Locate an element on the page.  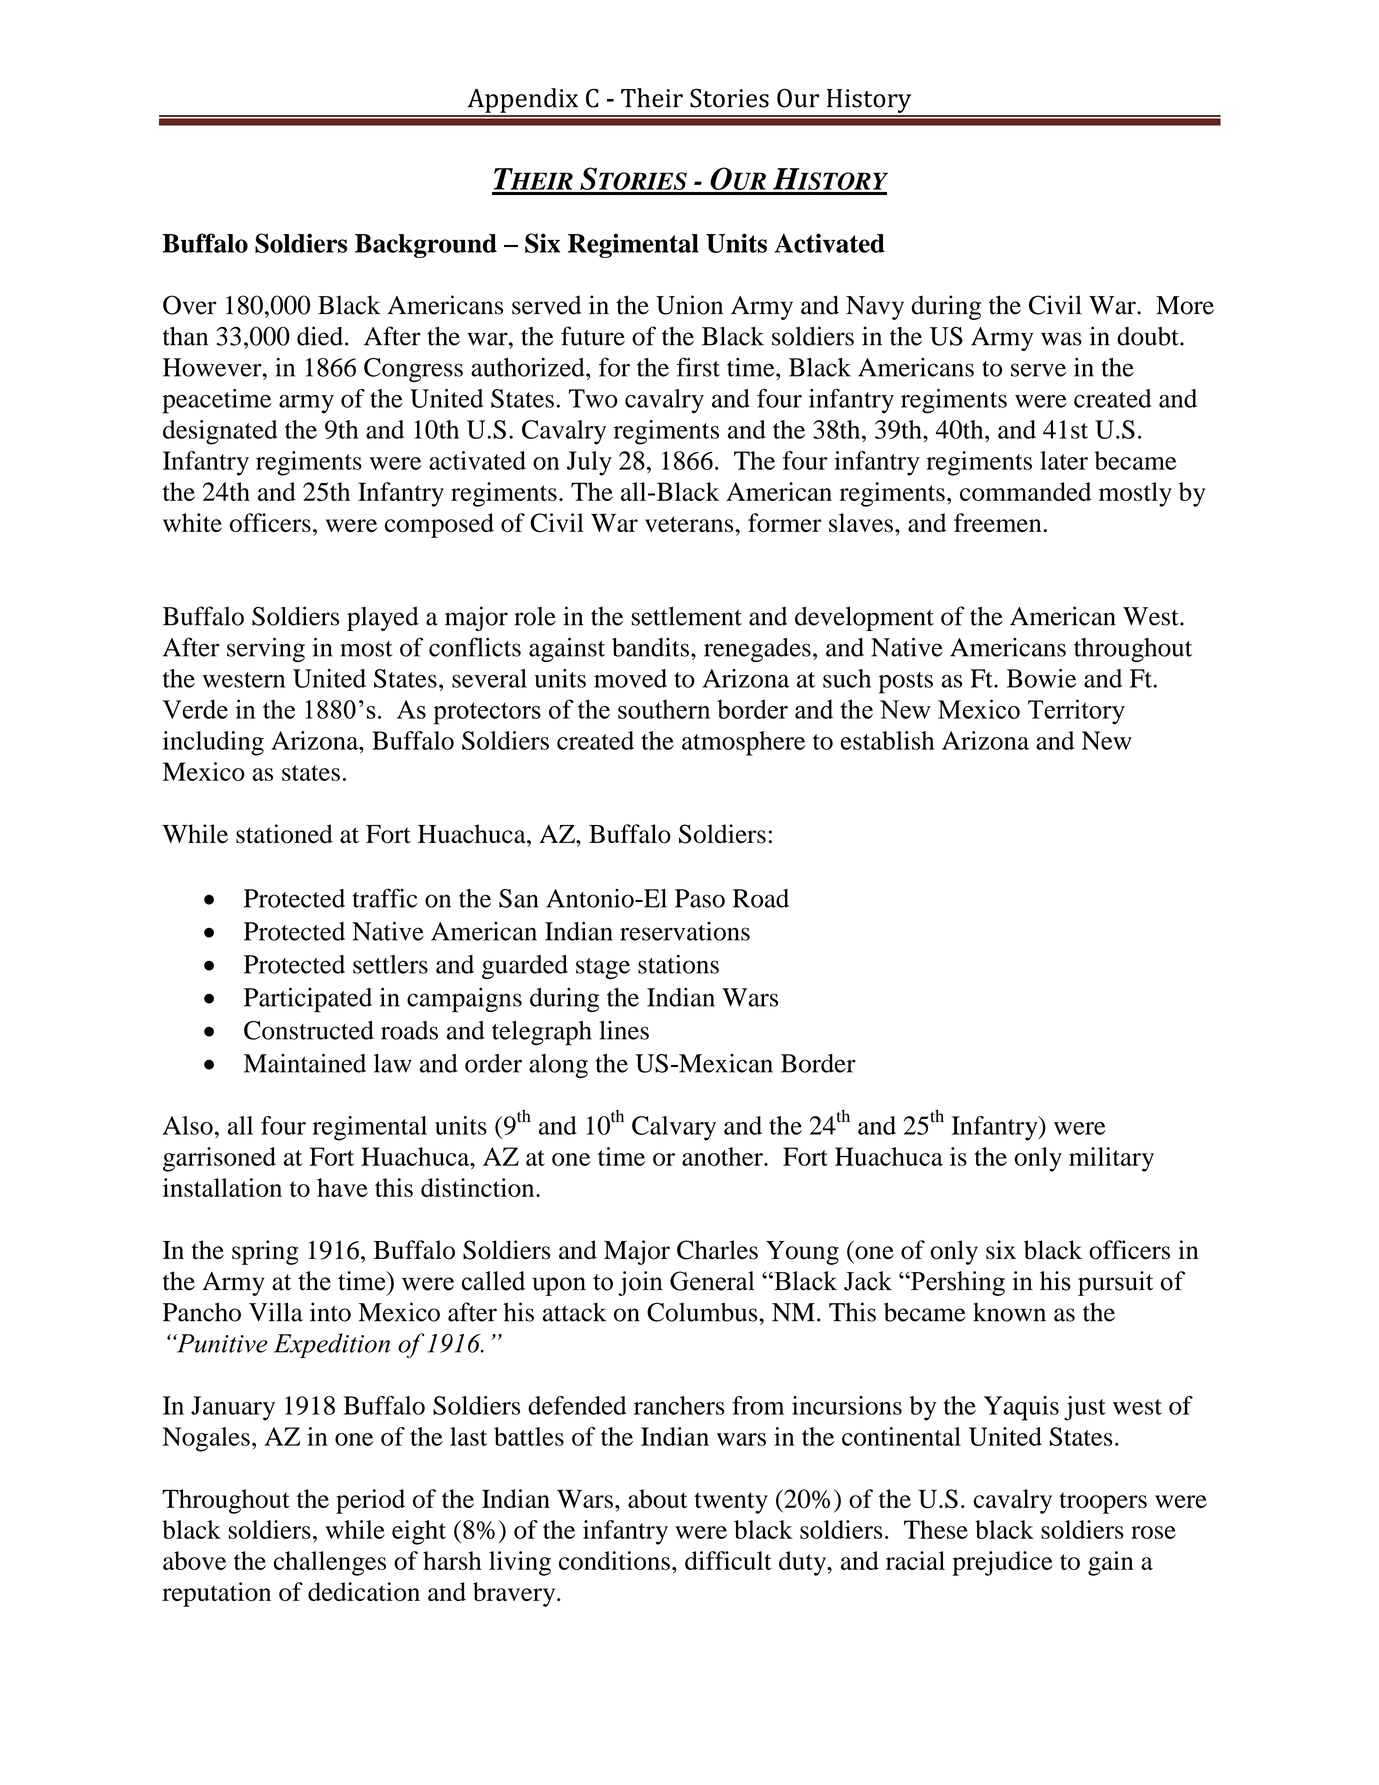
southern is located at coordinates (664, 709).
